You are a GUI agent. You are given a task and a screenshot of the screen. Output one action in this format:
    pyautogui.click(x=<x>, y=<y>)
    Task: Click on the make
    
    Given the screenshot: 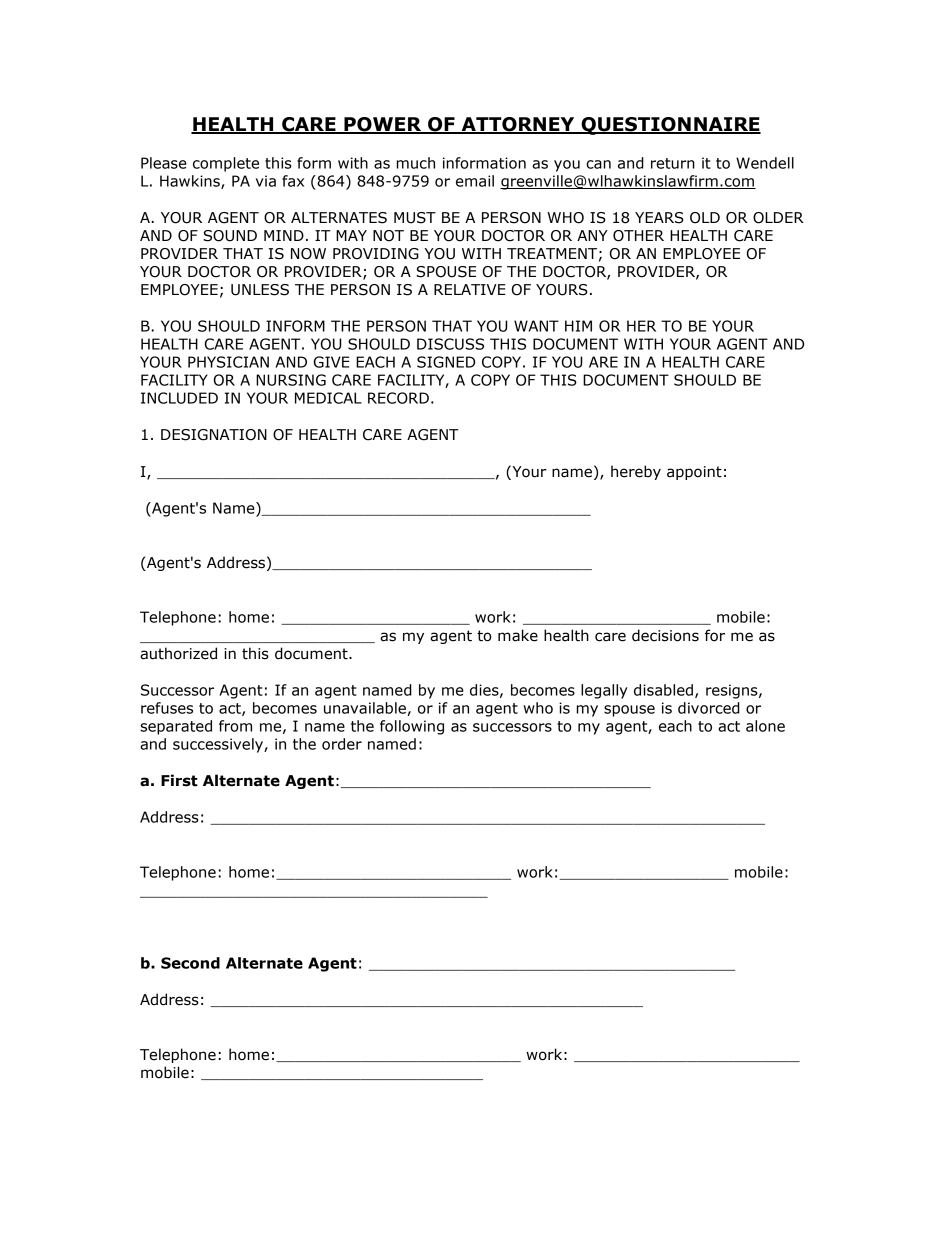 What is the action you would take?
    pyautogui.click(x=518, y=635)
